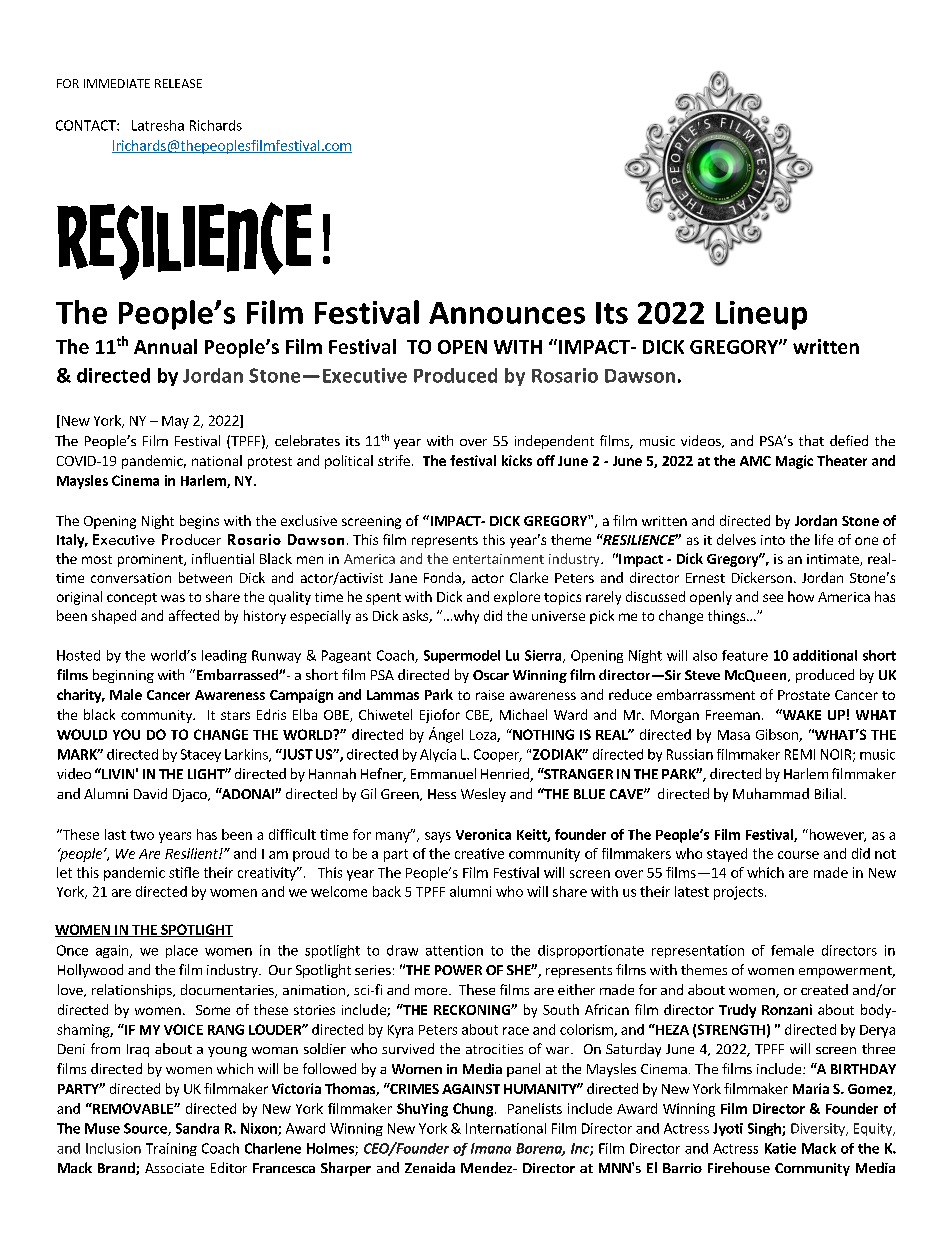 The height and width of the screenshot is (1233, 952). Describe the element at coordinates (507, 313) in the screenshot. I see `Announces` at that location.
